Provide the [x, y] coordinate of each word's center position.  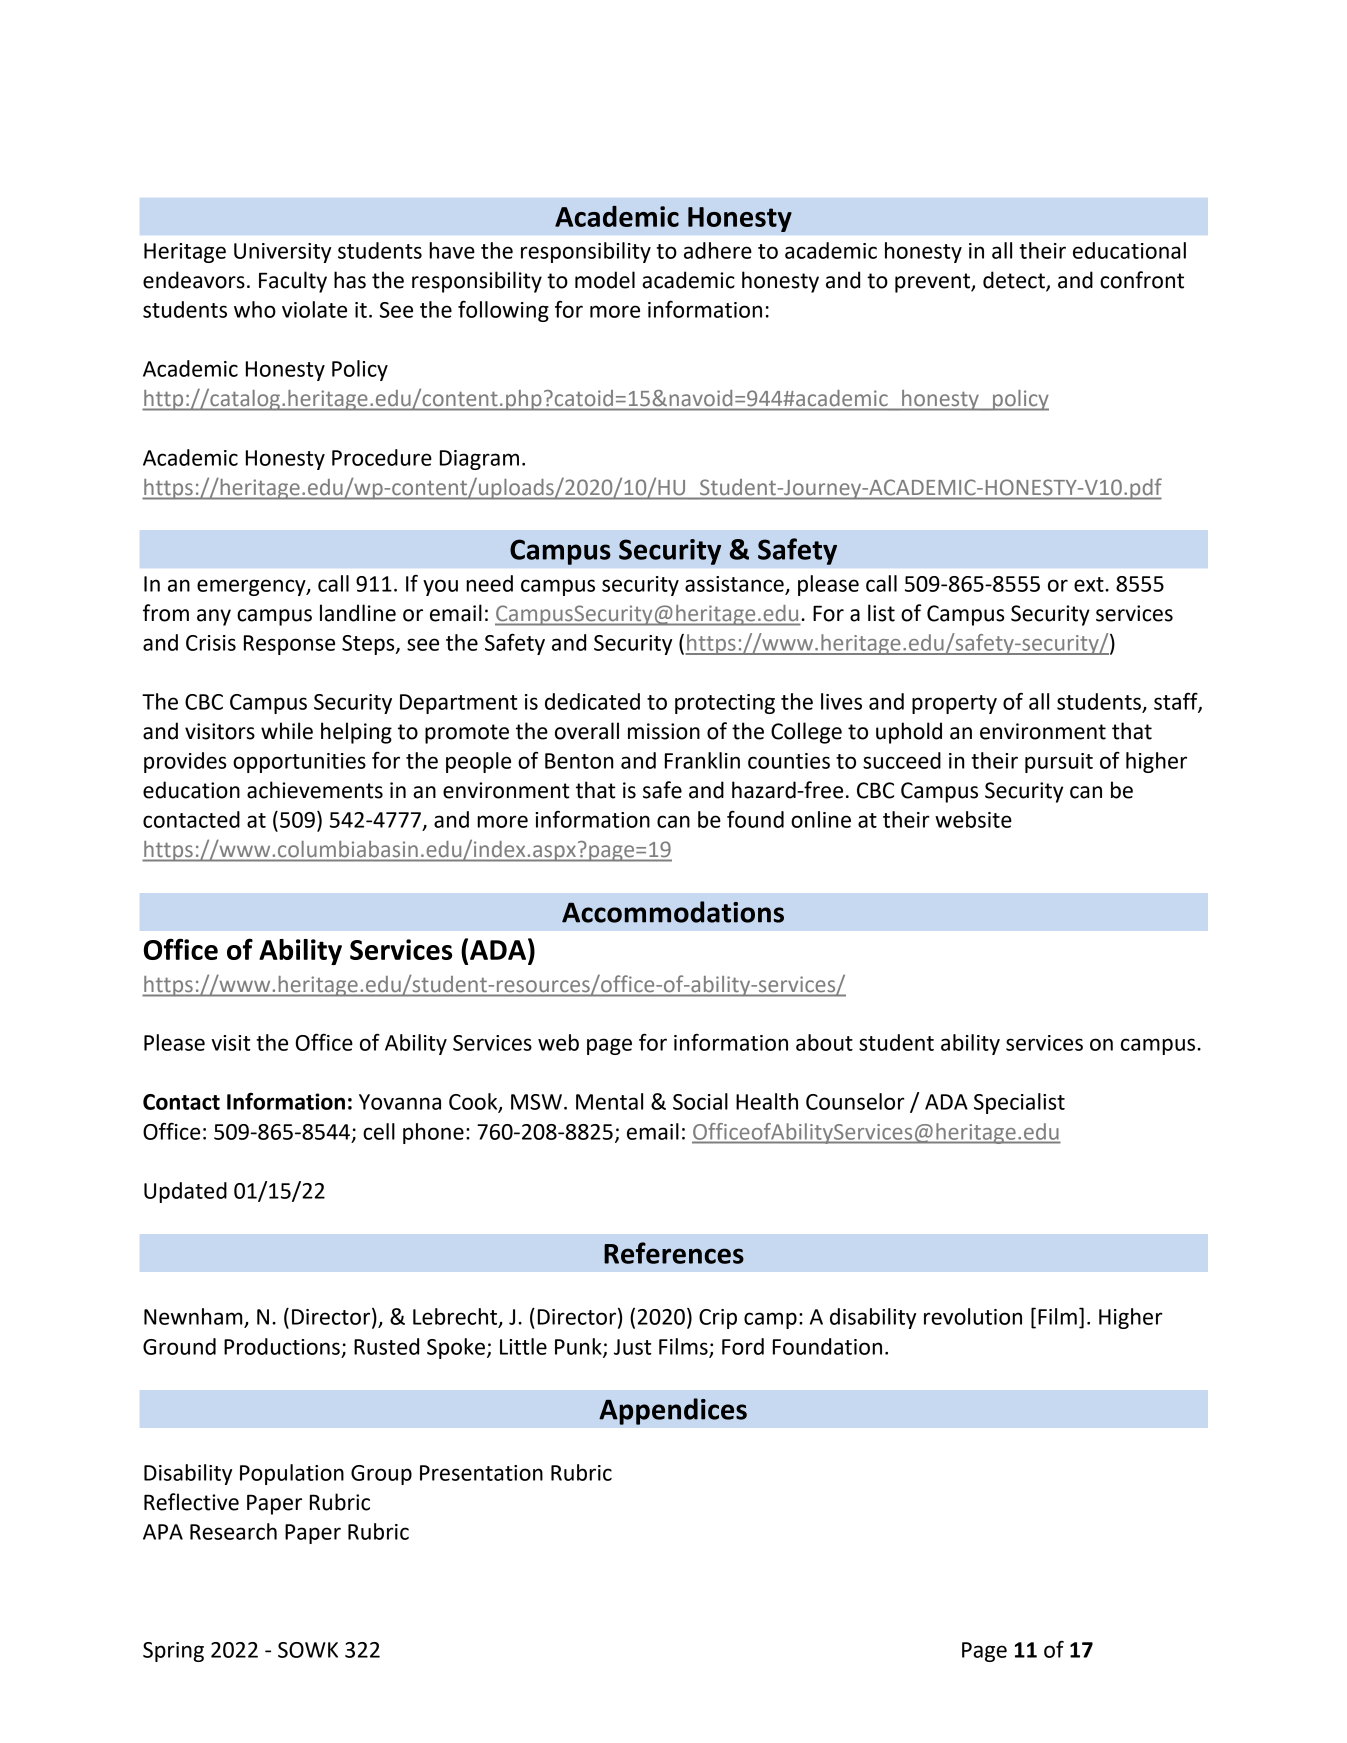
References [674, 1253]
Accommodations [673, 912]
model [605, 280]
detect [1015, 281]
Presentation [481, 1473]
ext [1090, 584]
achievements [315, 790]
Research [233, 1531]
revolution [973, 1316]
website [973, 819]
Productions [282, 1346]
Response [289, 645]
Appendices [673, 1411]
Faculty [293, 282]
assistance [734, 584]
